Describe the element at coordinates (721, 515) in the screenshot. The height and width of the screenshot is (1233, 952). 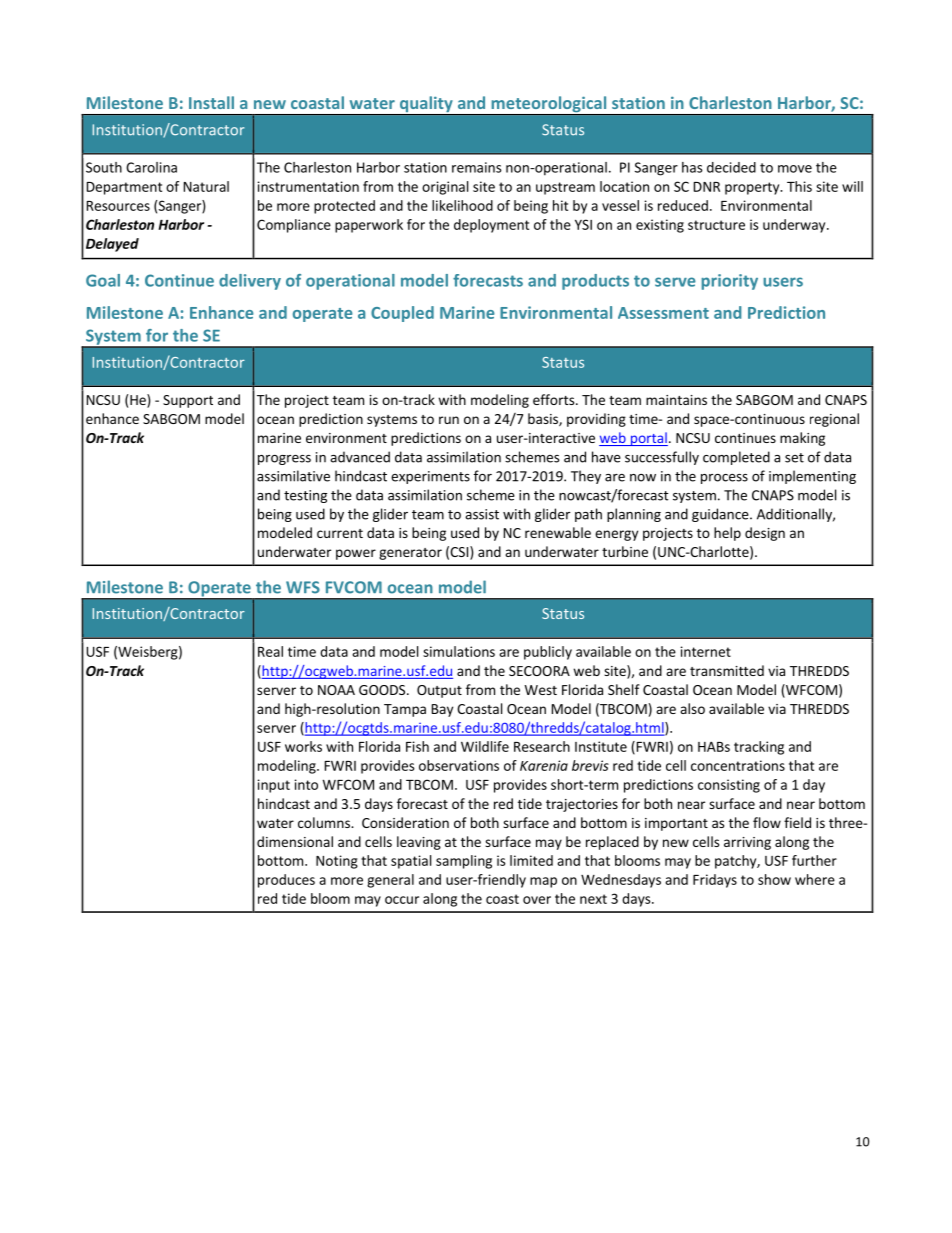
I see `guidance` at that location.
